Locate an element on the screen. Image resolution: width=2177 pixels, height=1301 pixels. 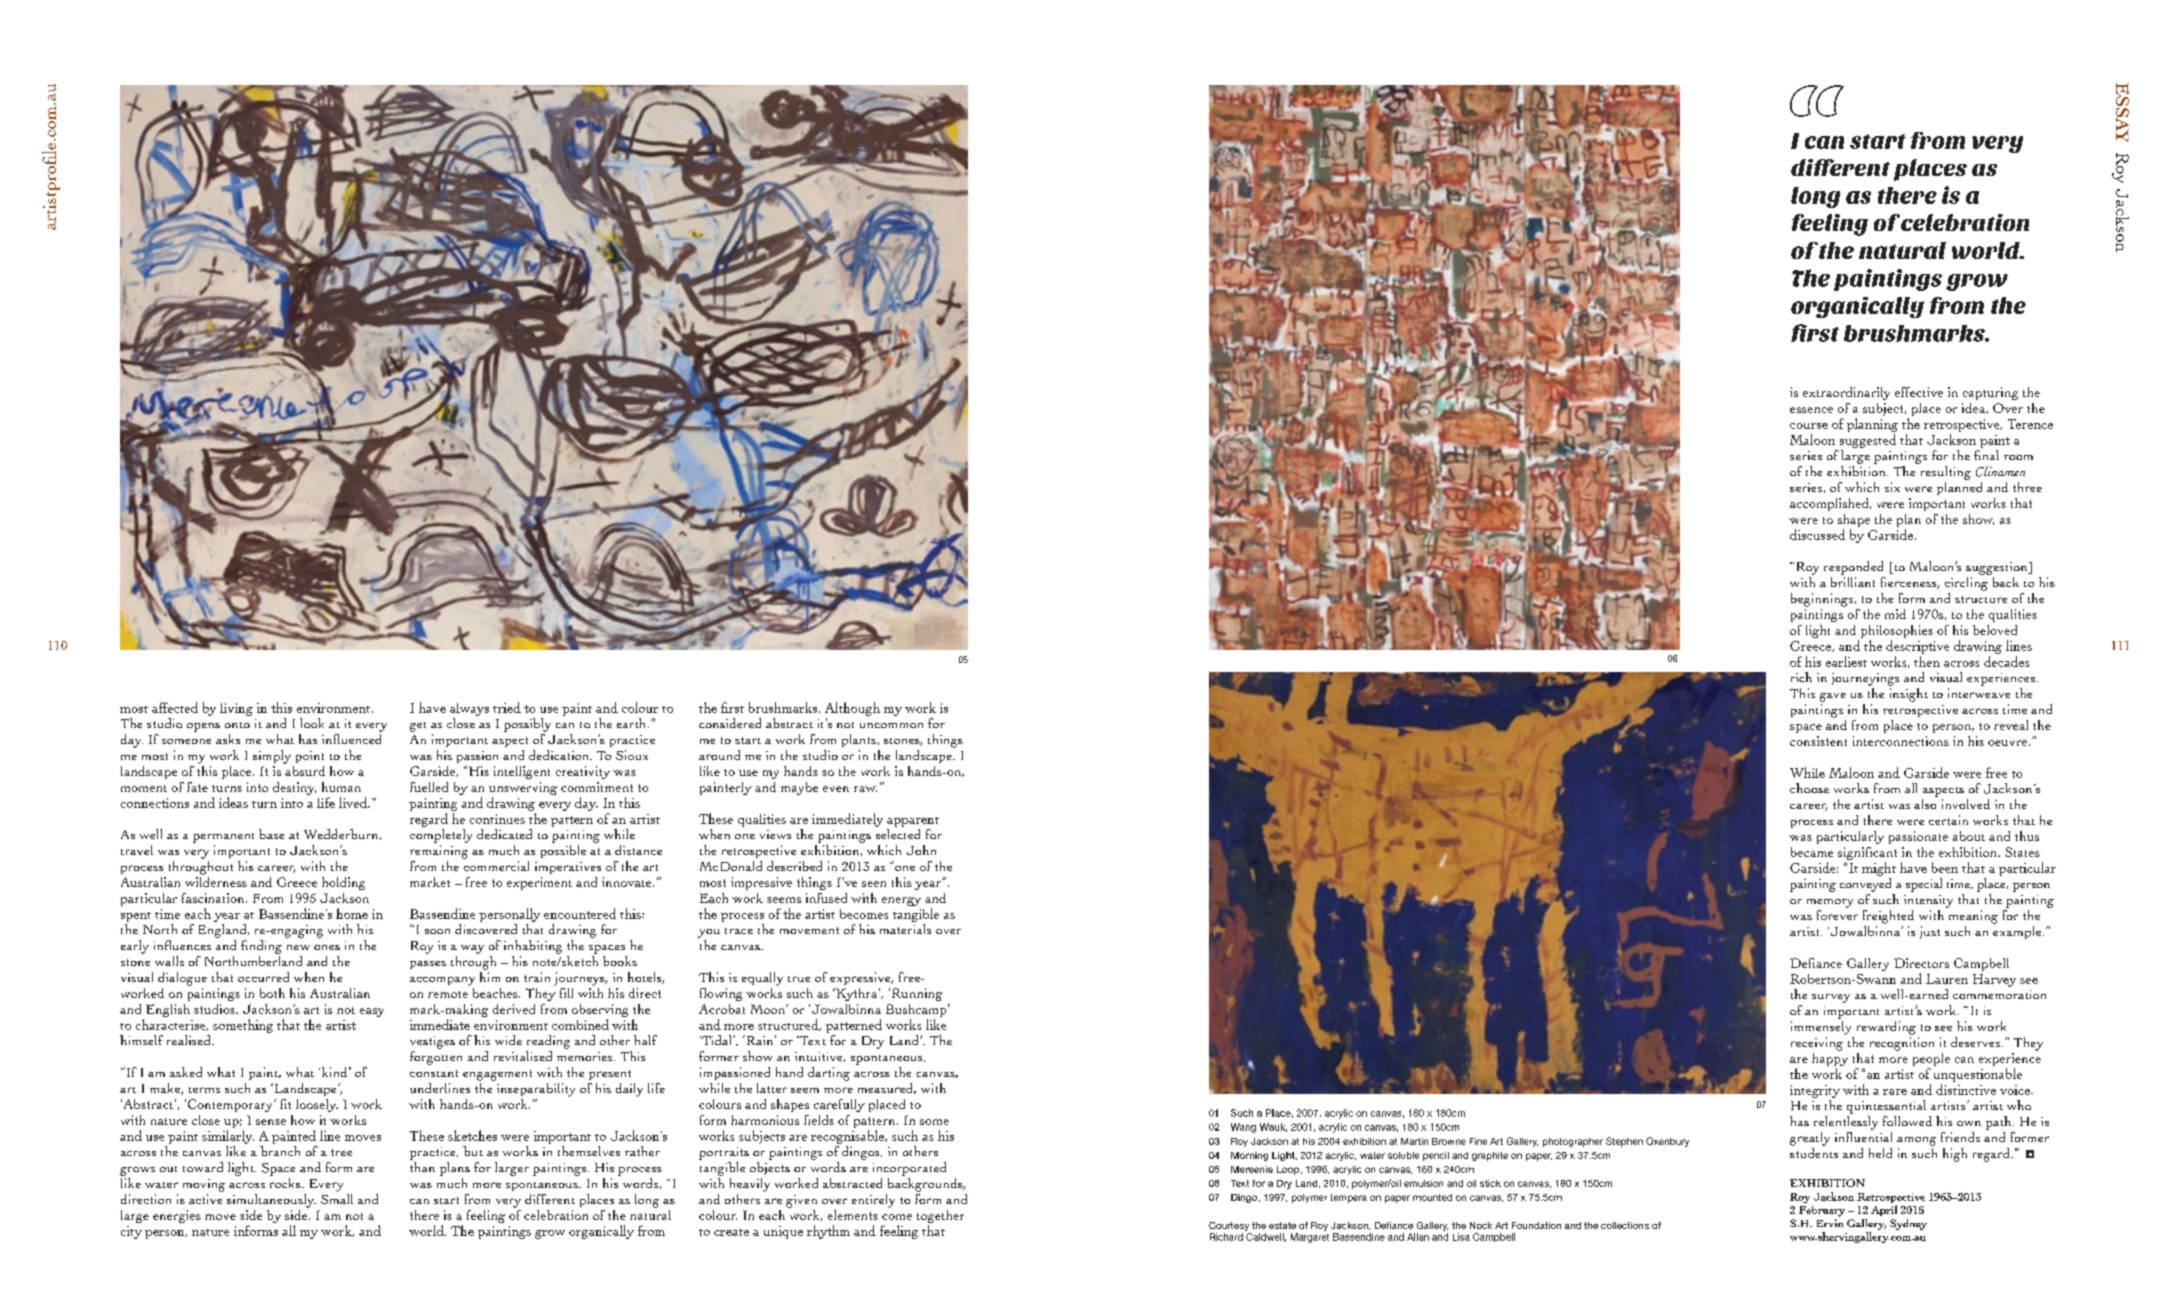
earliest is located at coordinates (1846, 661).
